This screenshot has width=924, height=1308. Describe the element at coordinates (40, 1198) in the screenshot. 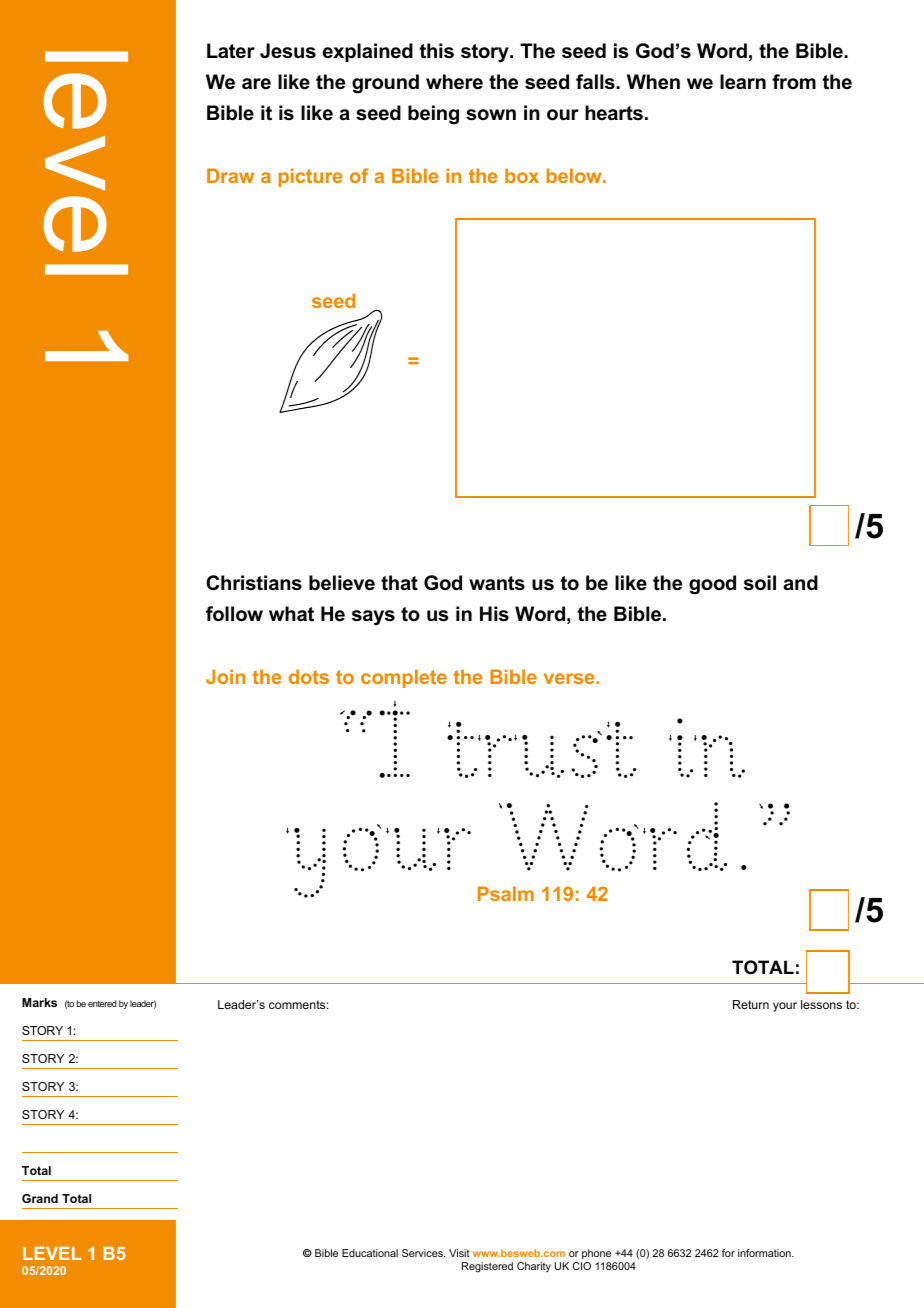

I see `Grand` at that location.
